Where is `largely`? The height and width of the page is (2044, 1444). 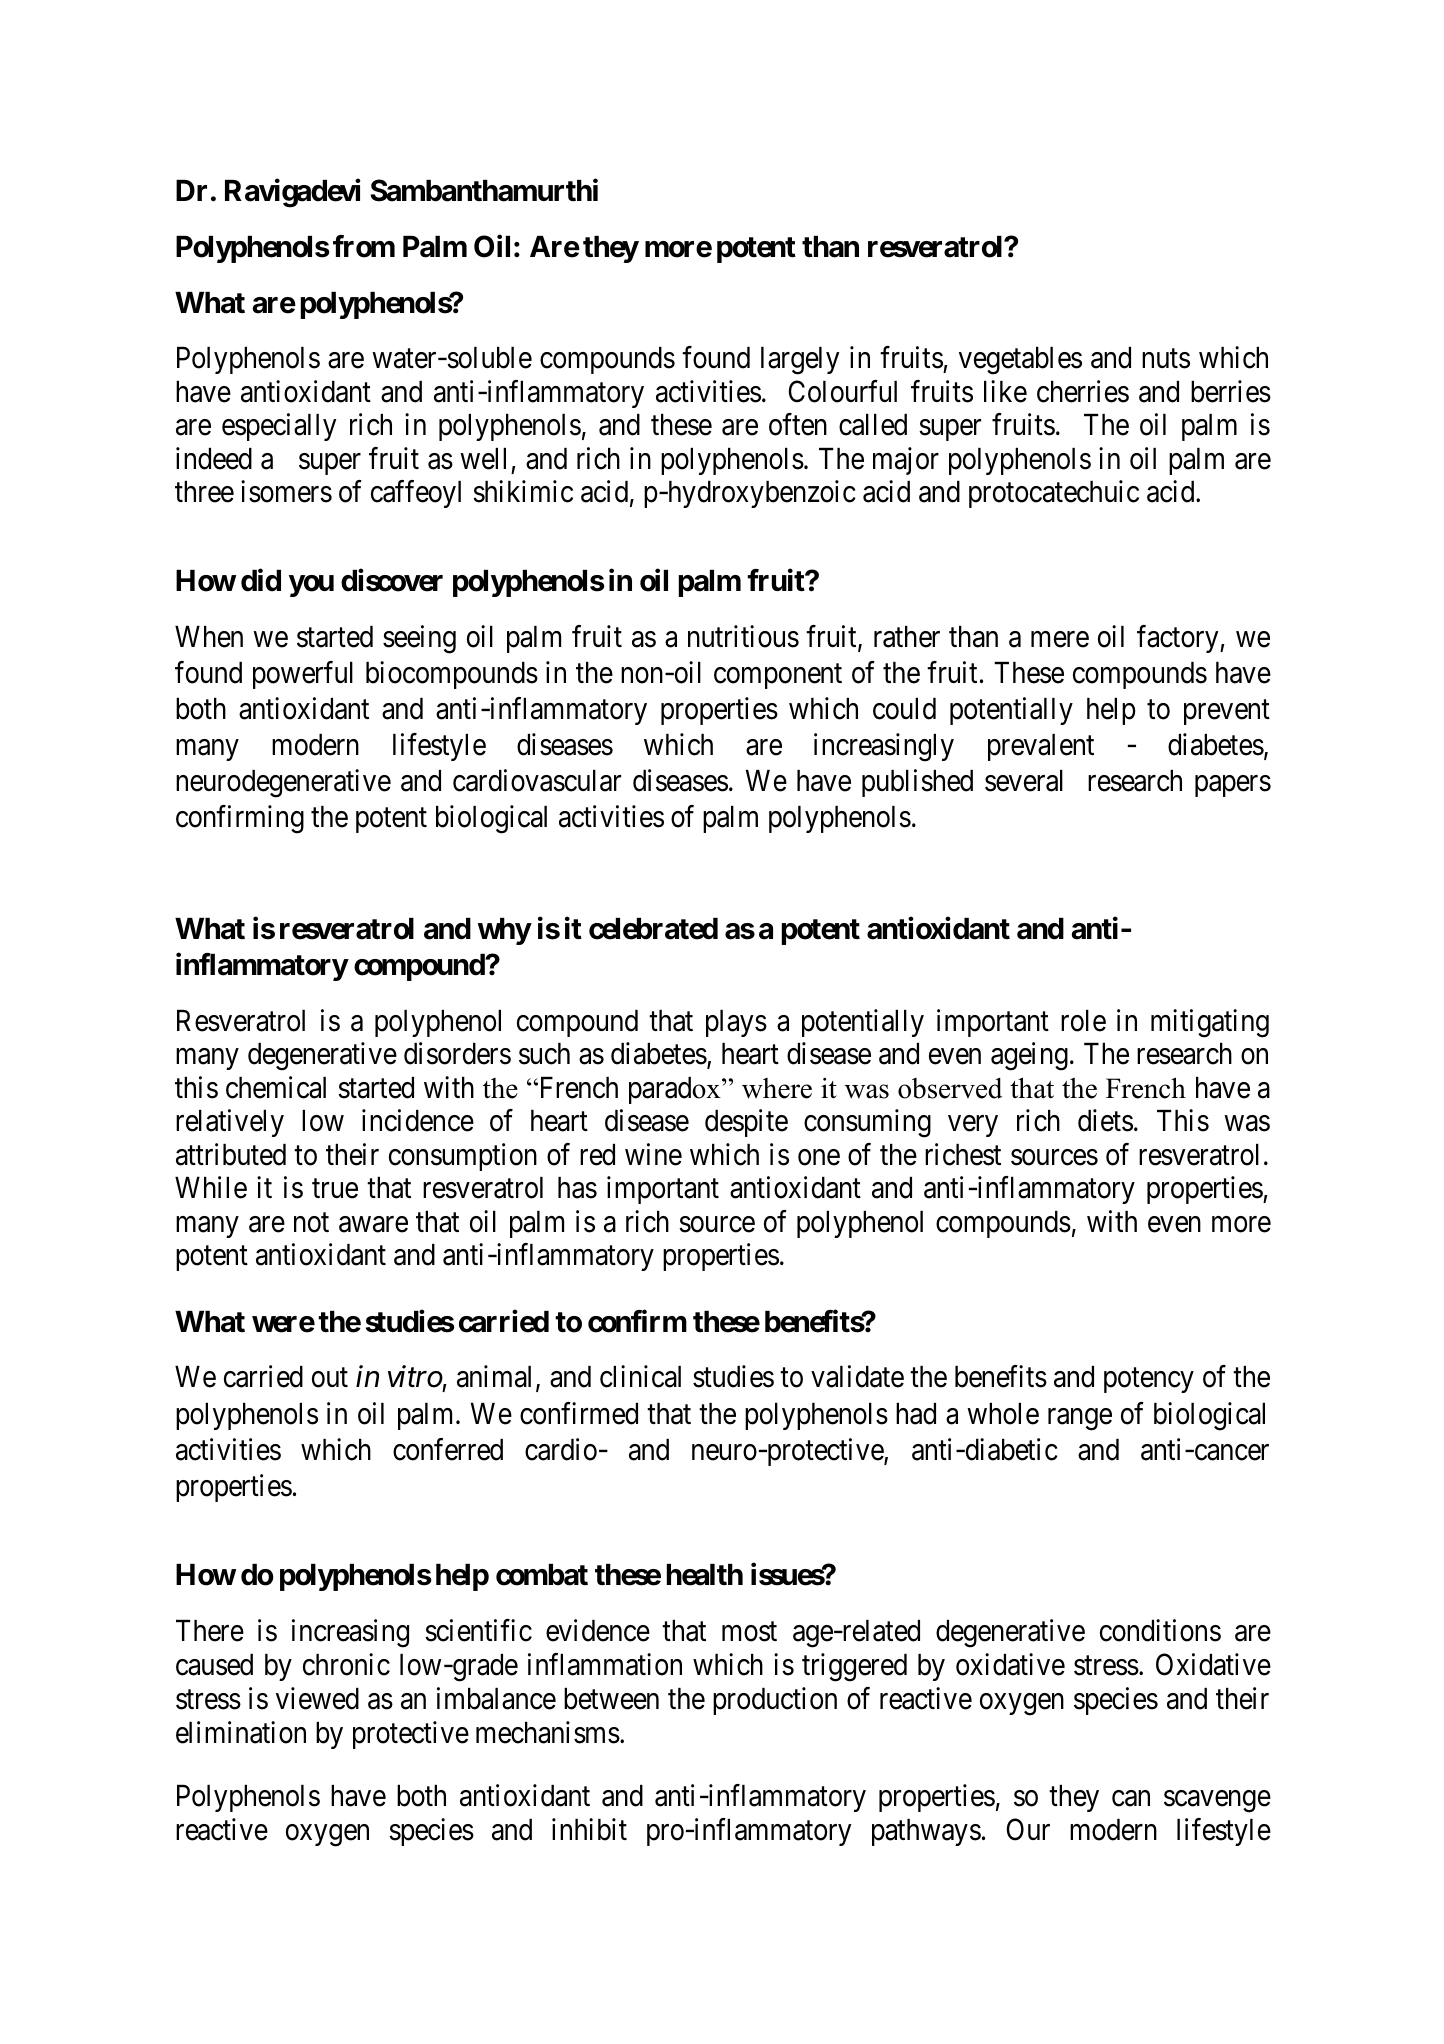 largely is located at coordinates (800, 361).
